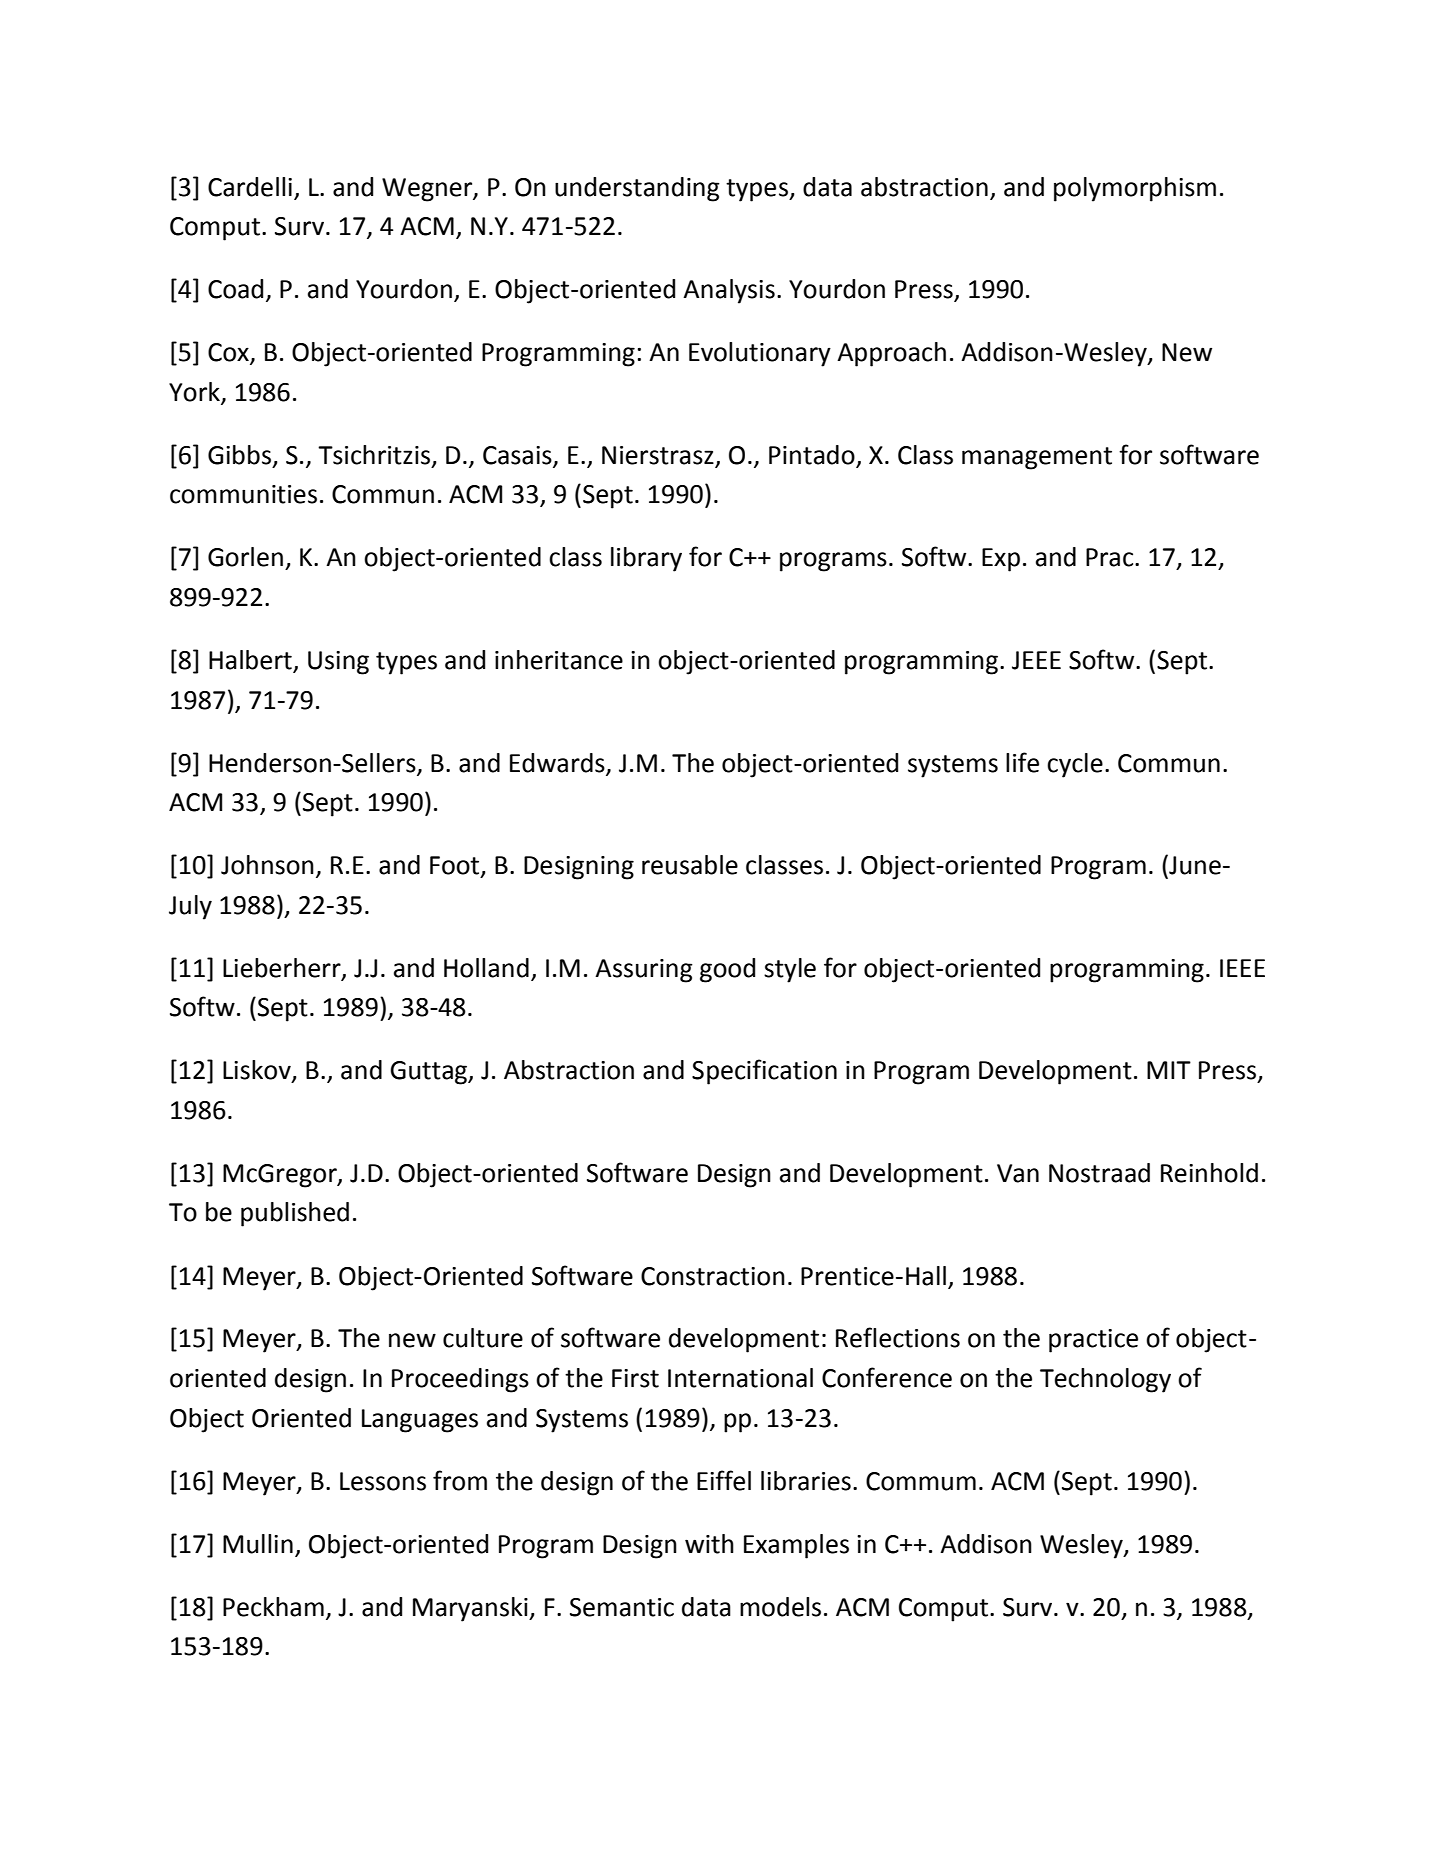  Describe the element at coordinates (1037, 458) in the document. I see `management` at that location.
